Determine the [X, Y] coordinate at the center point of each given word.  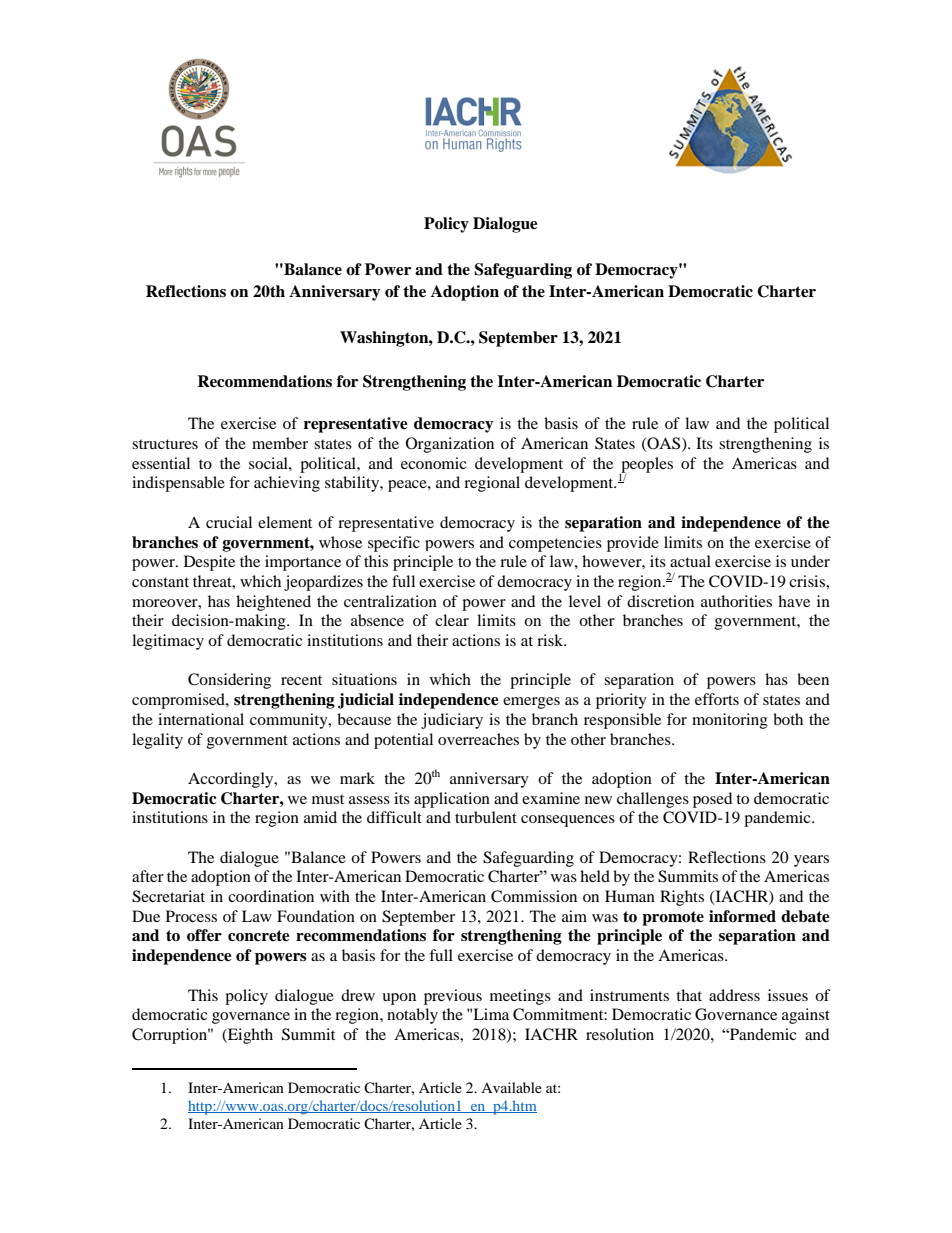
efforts [717, 699]
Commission [534, 896]
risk [551, 640]
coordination [271, 896]
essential [161, 463]
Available [511, 1087]
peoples [646, 466]
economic [433, 463]
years [811, 861]
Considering [229, 681]
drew [358, 995]
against [806, 1016]
